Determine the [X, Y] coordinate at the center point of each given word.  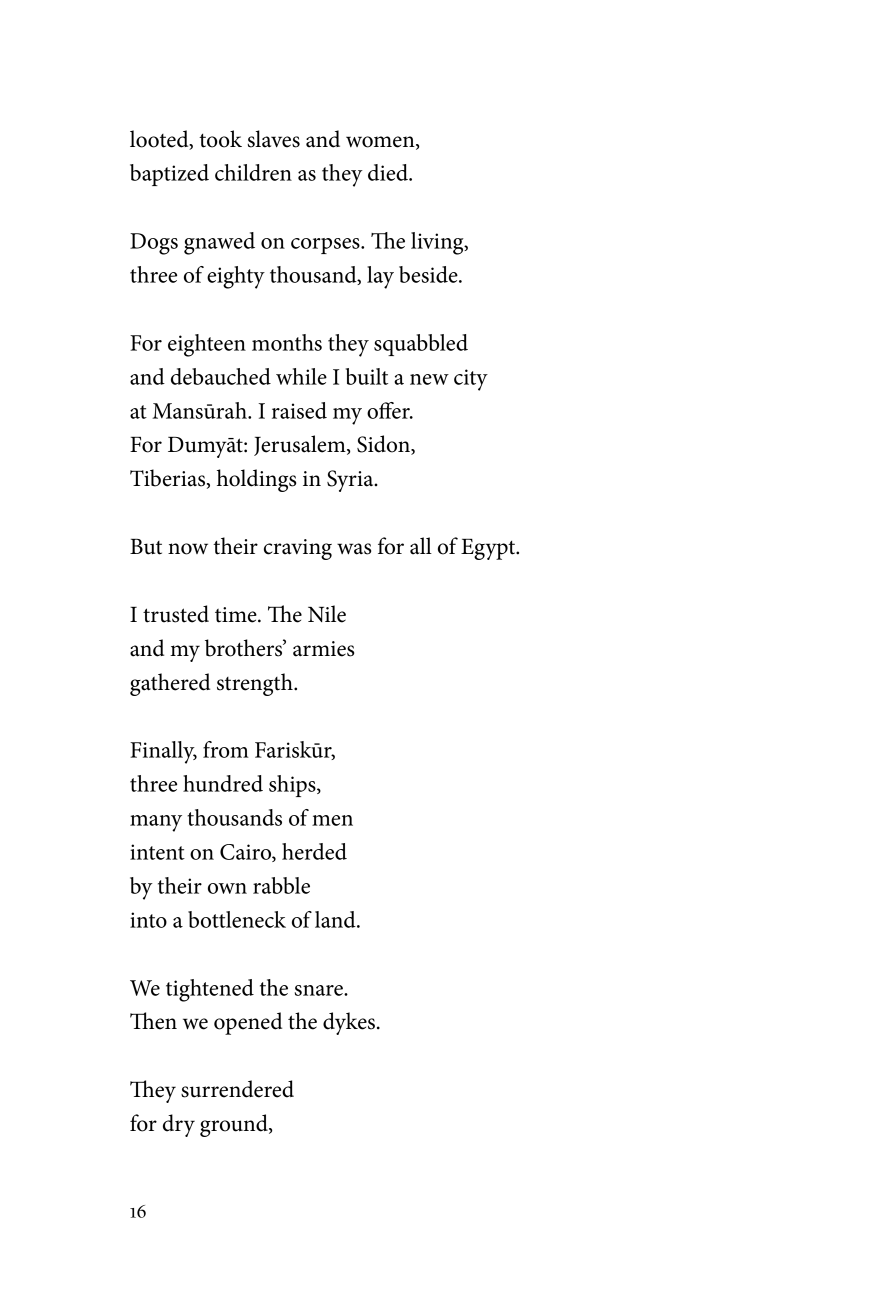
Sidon [384, 445]
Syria [351, 481]
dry [179, 1125]
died [389, 172]
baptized [169, 175]
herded [314, 851]
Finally [163, 752]
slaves [274, 139]
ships [293, 786]
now [188, 549]
